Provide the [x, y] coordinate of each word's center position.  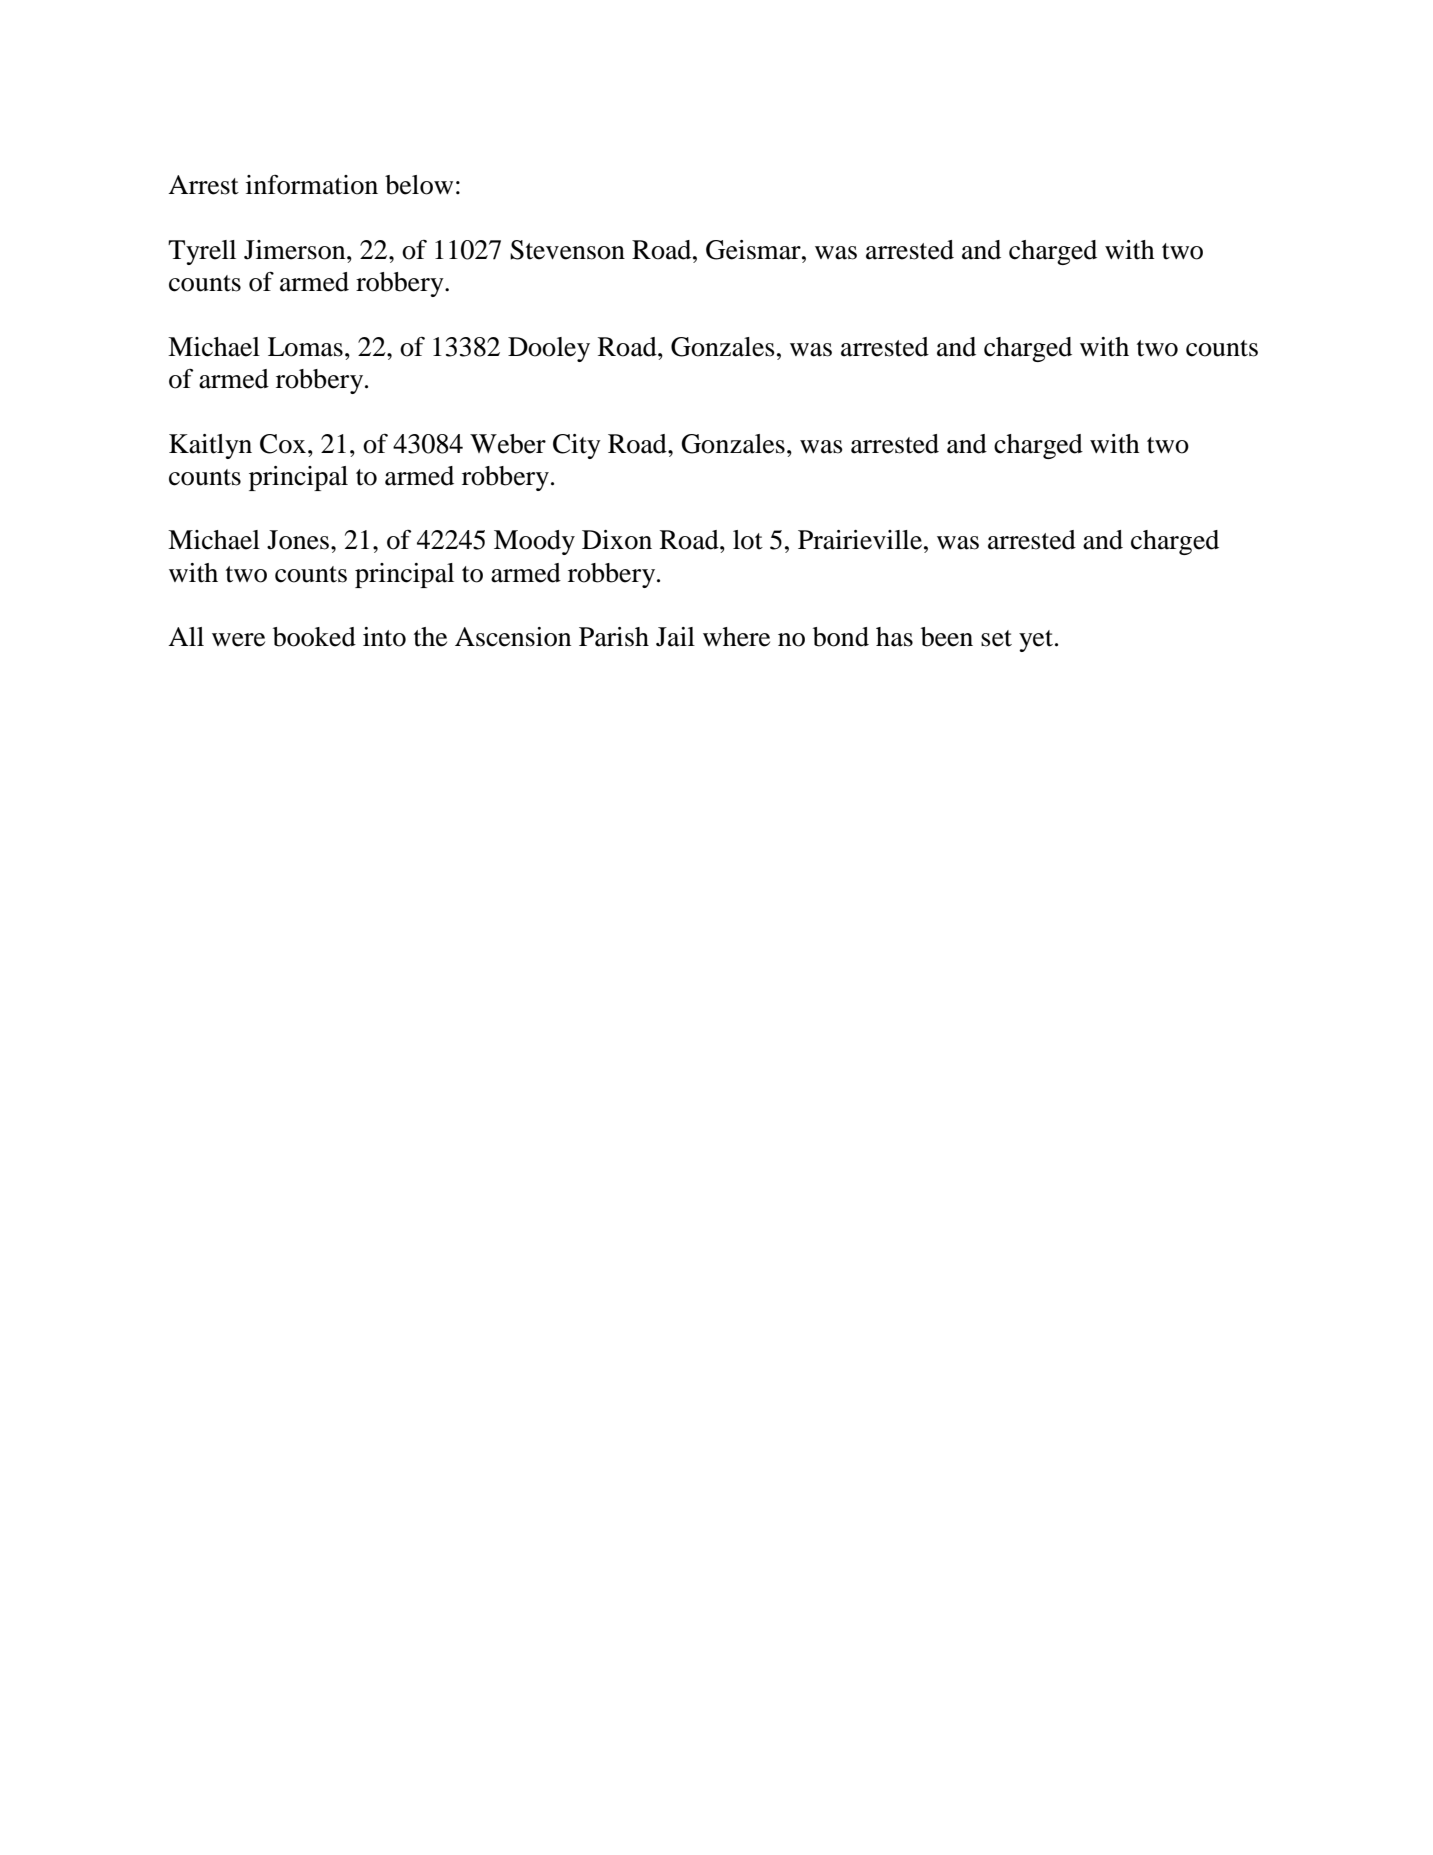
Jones [298, 540]
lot [748, 540]
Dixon [617, 540]
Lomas [305, 347]
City [577, 446]
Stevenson [567, 250]
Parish [614, 637]
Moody [534, 542]
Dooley [549, 349]
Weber [508, 444]
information [312, 185]
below [419, 185]
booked [314, 637]
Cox [283, 444]
